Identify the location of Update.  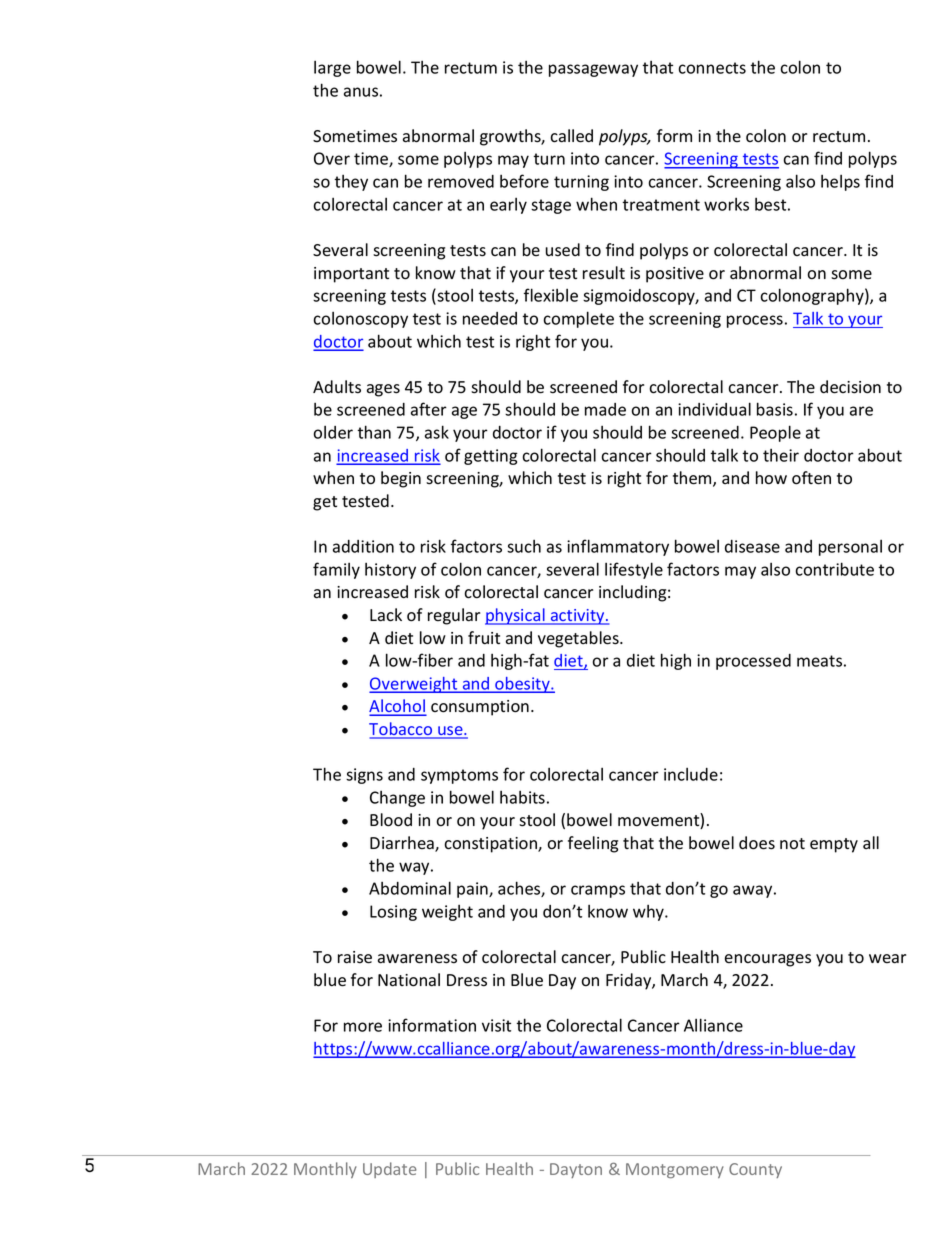
(390, 1170).
